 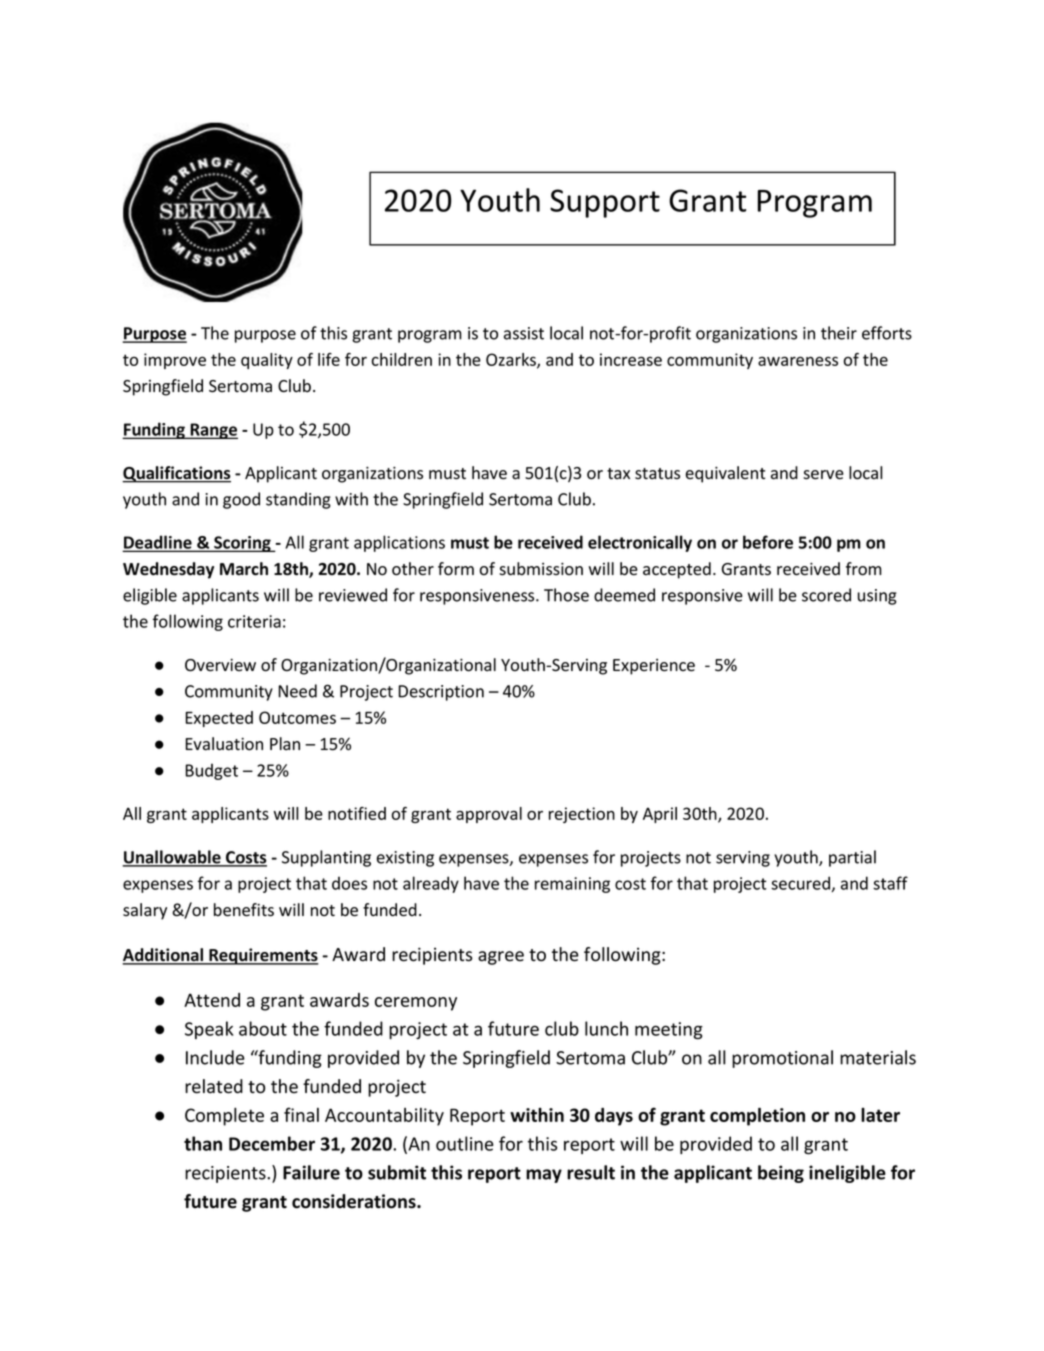 What do you see at coordinates (839, 333) in the screenshot?
I see `their` at bounding box center [839, 333].
